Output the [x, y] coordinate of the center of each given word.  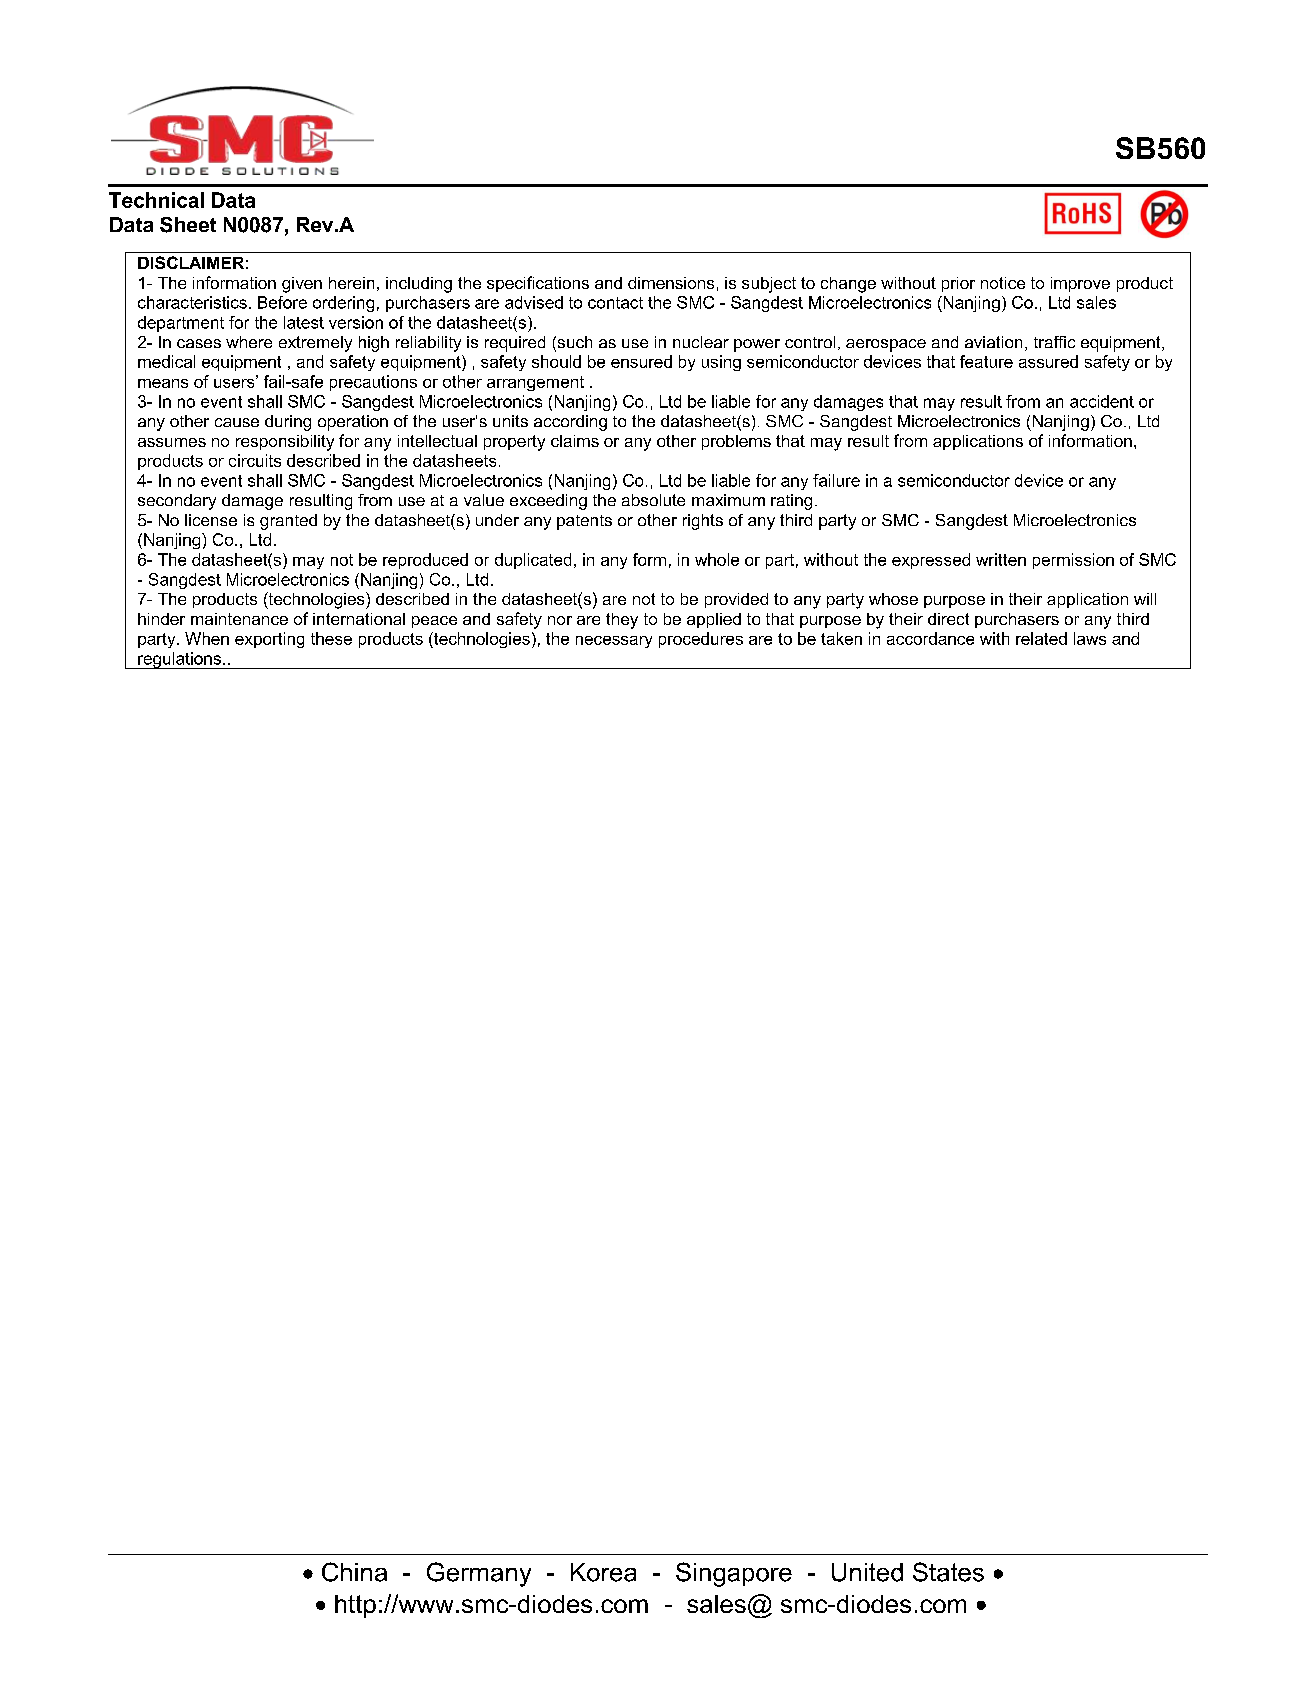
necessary [614, 642]
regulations [179, 660]
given [302, 285]
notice [1003, 283]
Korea [603, 1572]
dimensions [671, 283]
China [354, 1572]
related [1041, 638]
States [948, 1572]
